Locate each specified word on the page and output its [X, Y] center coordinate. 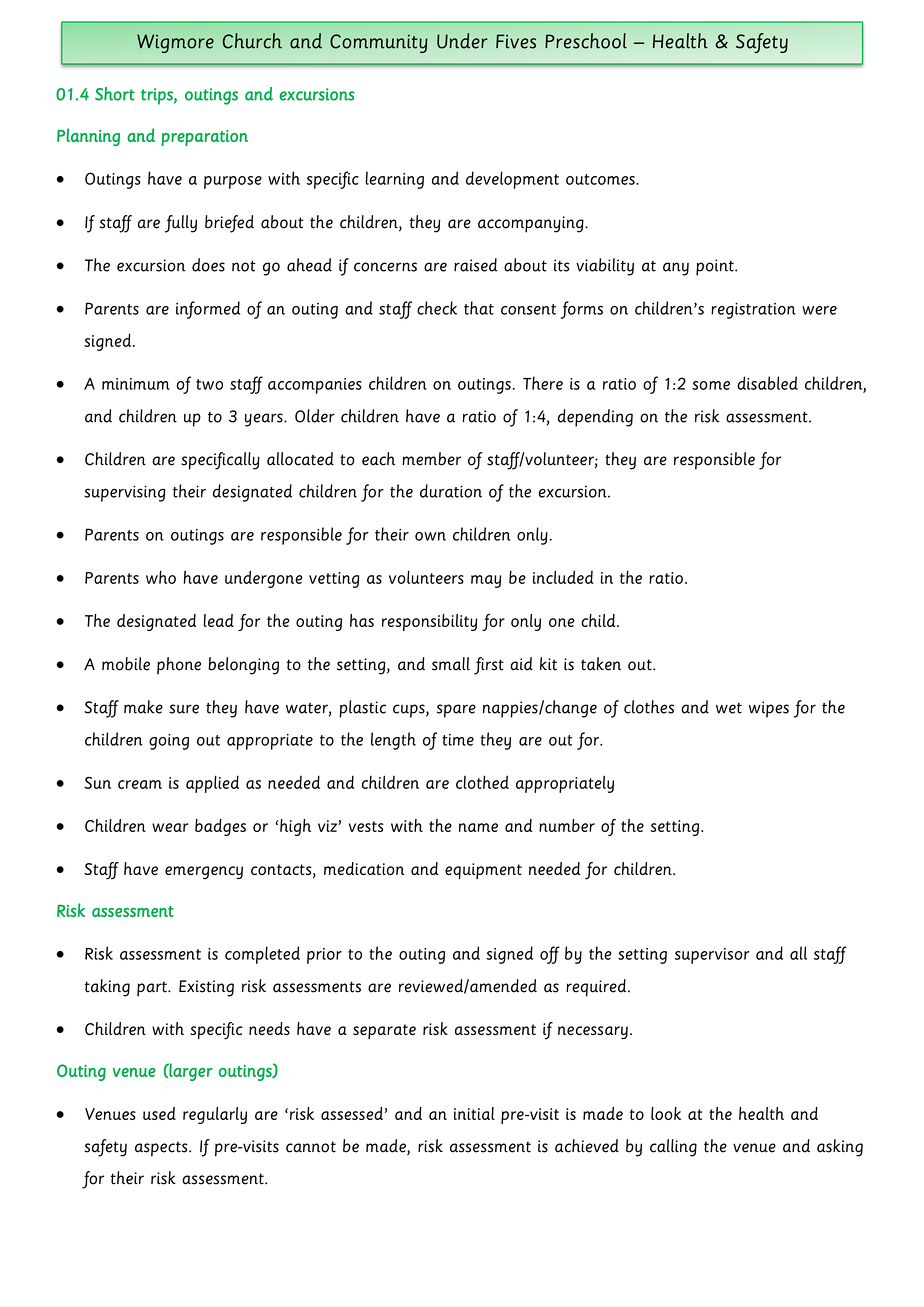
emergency [204, 872]
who [161, 577]
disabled [767, 383]
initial [474, 1113]
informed [208, 310]
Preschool [586, 41]
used [159, 1113]
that [479, 308]
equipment [483, 871]
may [486, 581]
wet [729, 708]
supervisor [712, 956]
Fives [516, 41]
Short [115, 94]
